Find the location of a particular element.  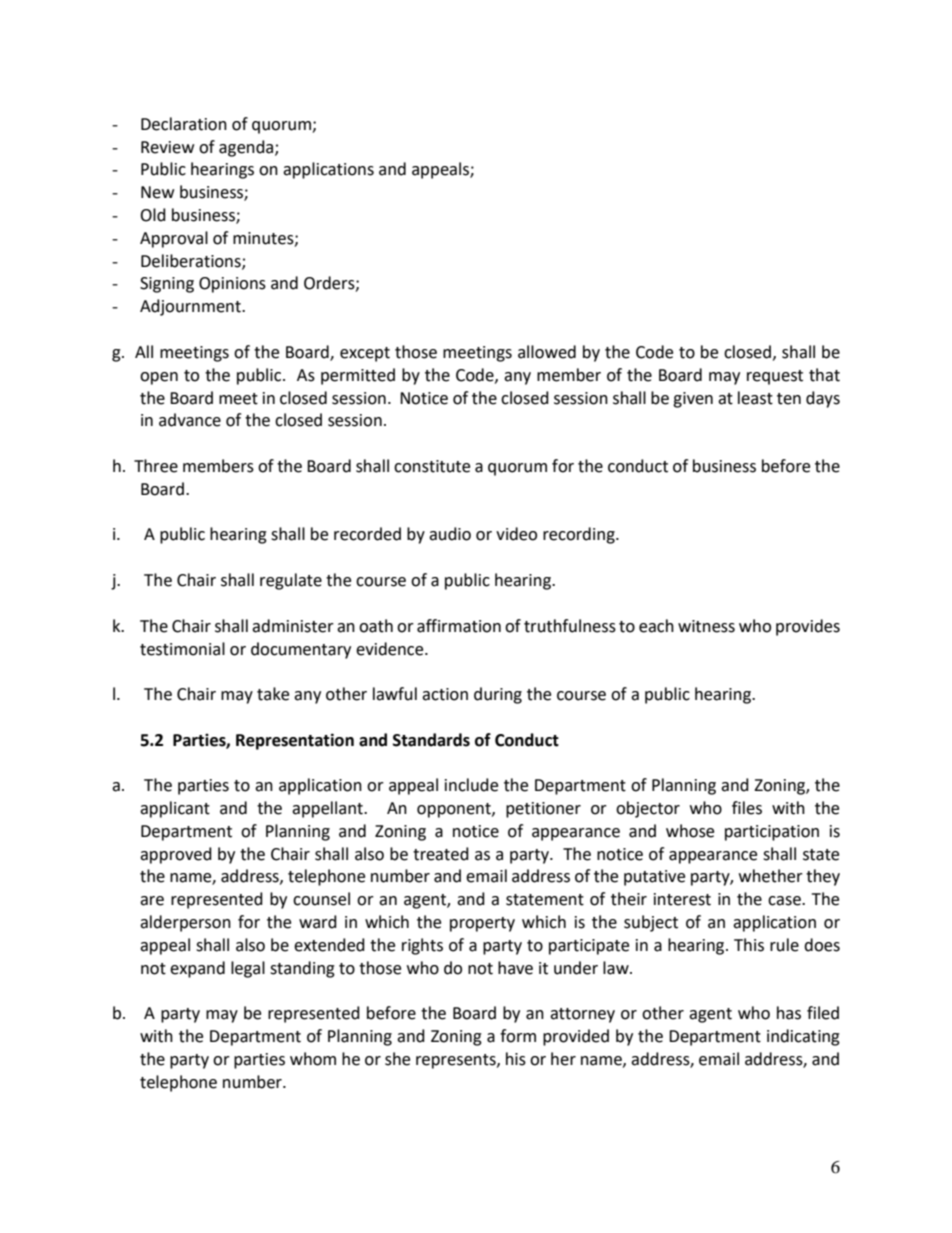

during is located at coordinates (498, 695).
